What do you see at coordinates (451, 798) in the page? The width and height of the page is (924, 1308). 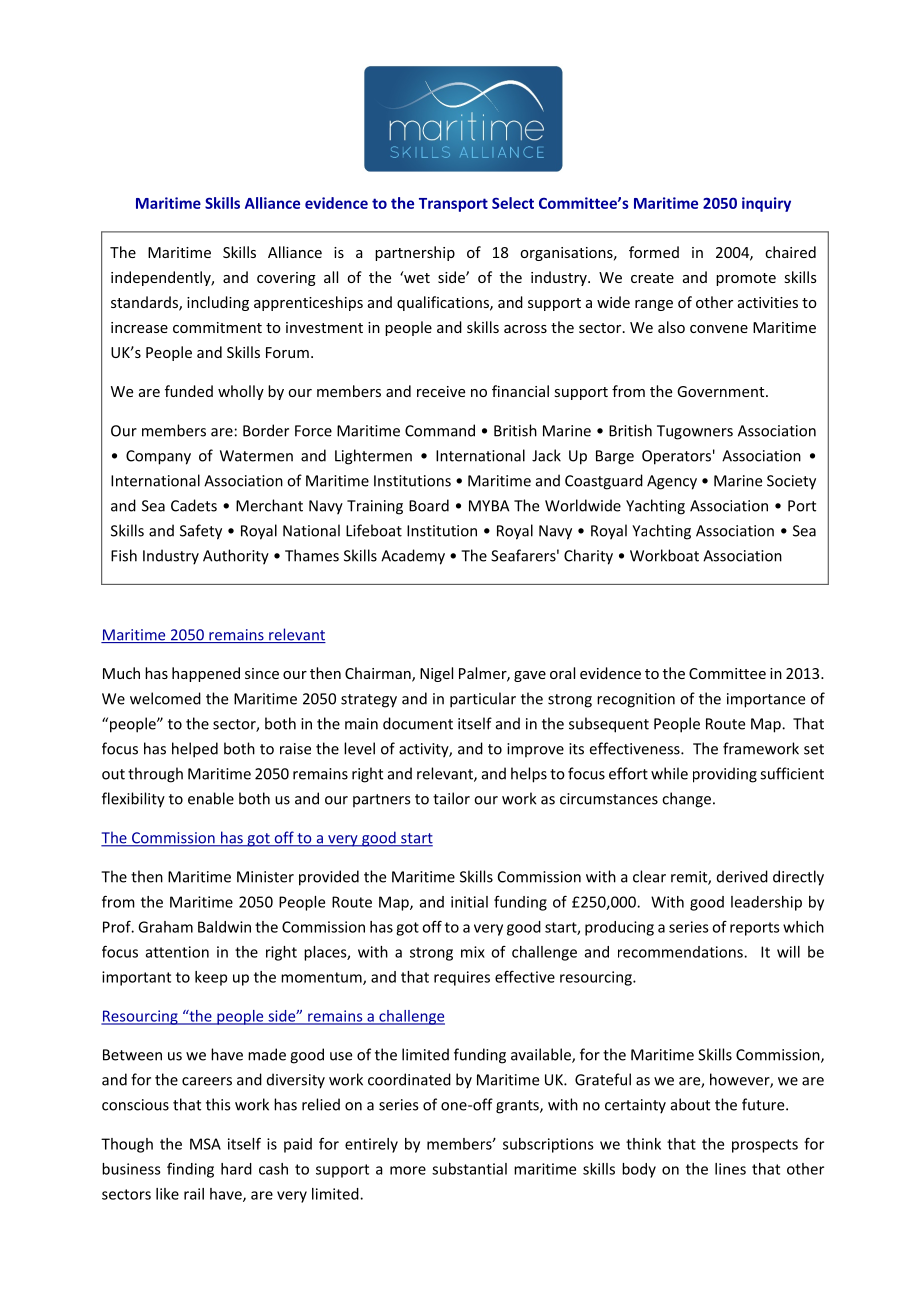 I see `tailor` at bounding box center [451, 798].
